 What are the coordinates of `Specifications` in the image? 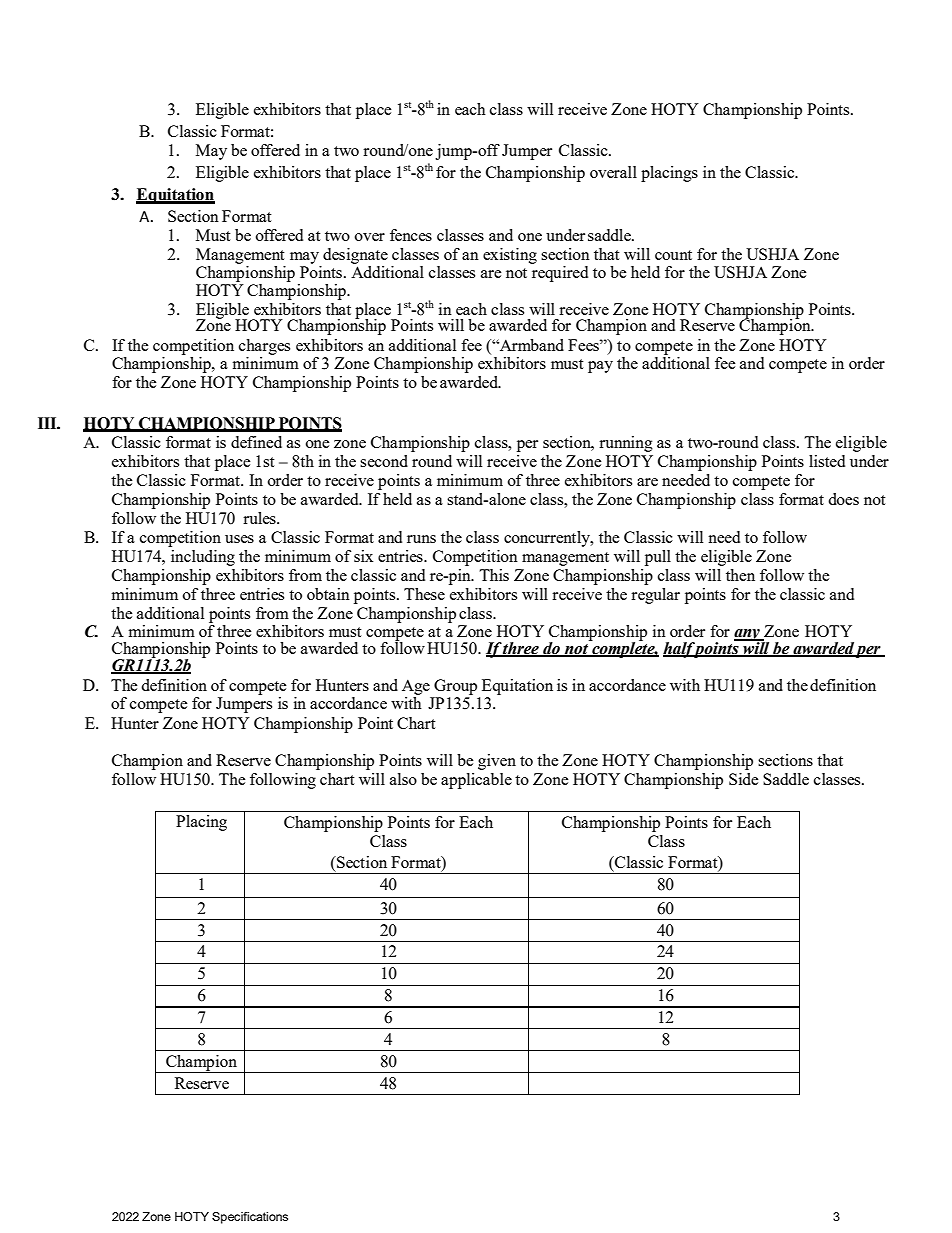 It's located at (250, 1218).
